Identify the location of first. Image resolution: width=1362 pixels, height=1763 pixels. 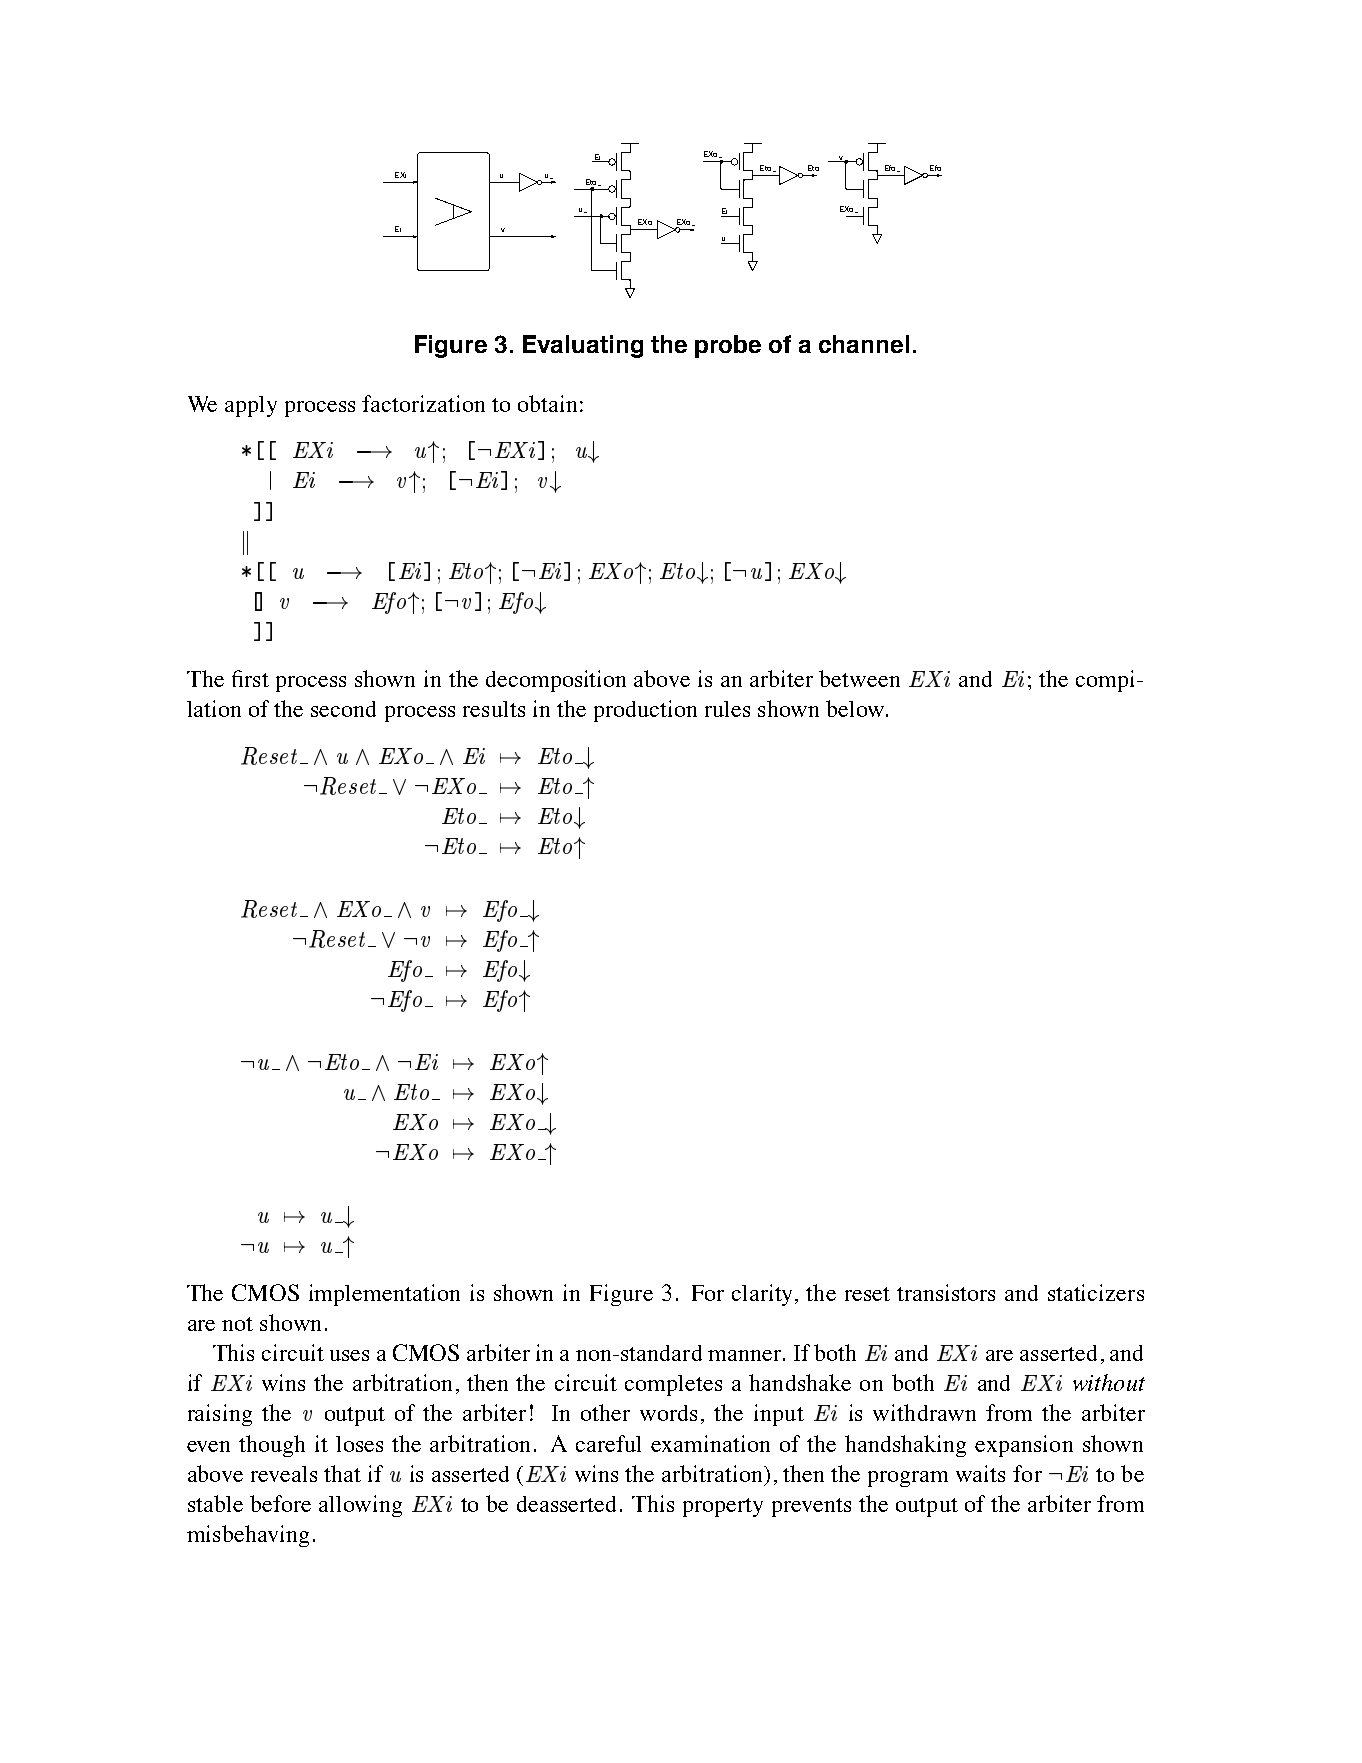
(250, 678).
